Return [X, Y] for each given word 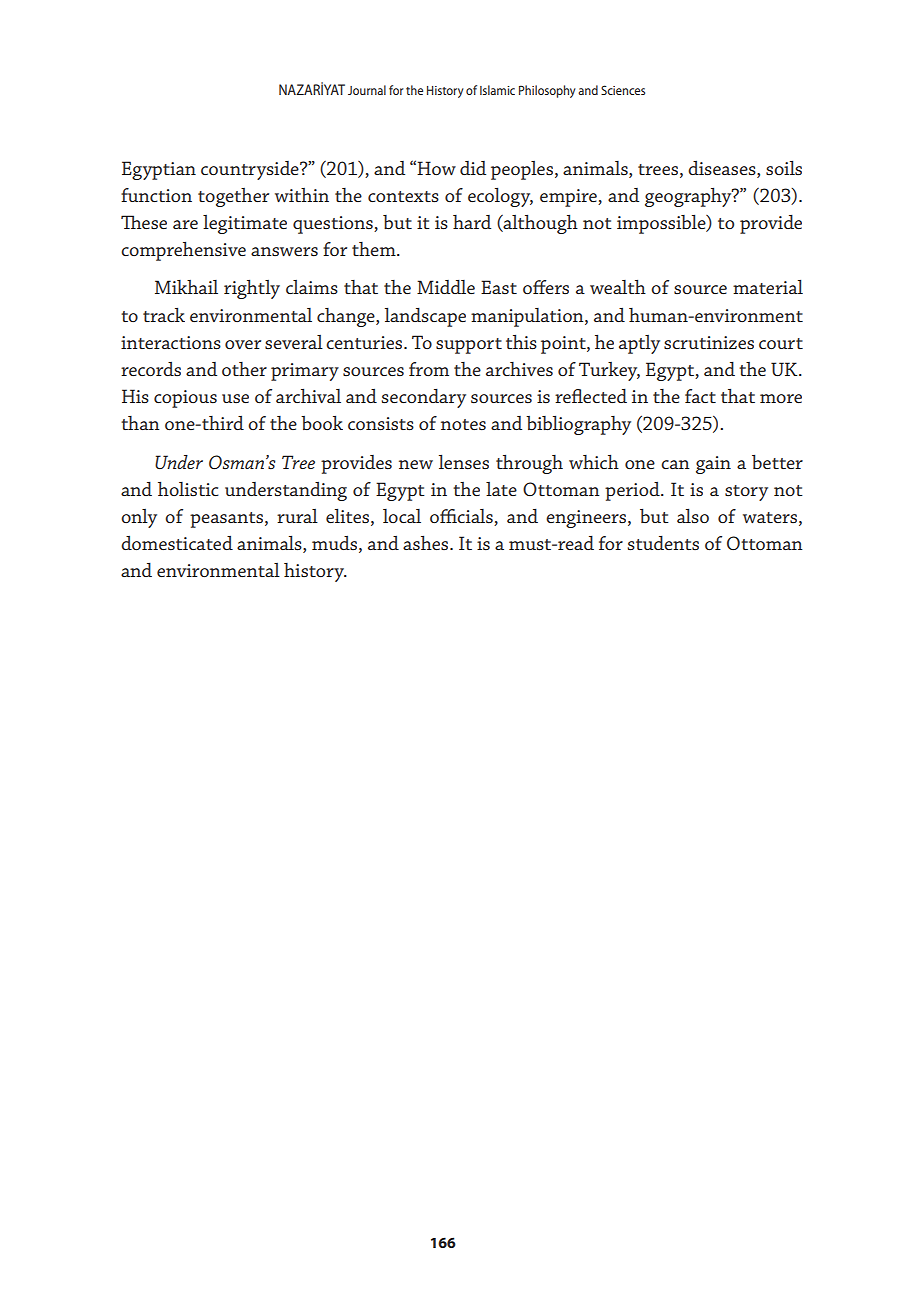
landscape [425, 317]
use [235, 398]
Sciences [623, 90]
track [164, 315]
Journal [367, 90]
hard [472, 222]
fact [700, 396]
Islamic [497, 90]
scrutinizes [709, 342]
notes [463, 424]
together [233, 197]
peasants [226, 520]
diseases [723, 168]
